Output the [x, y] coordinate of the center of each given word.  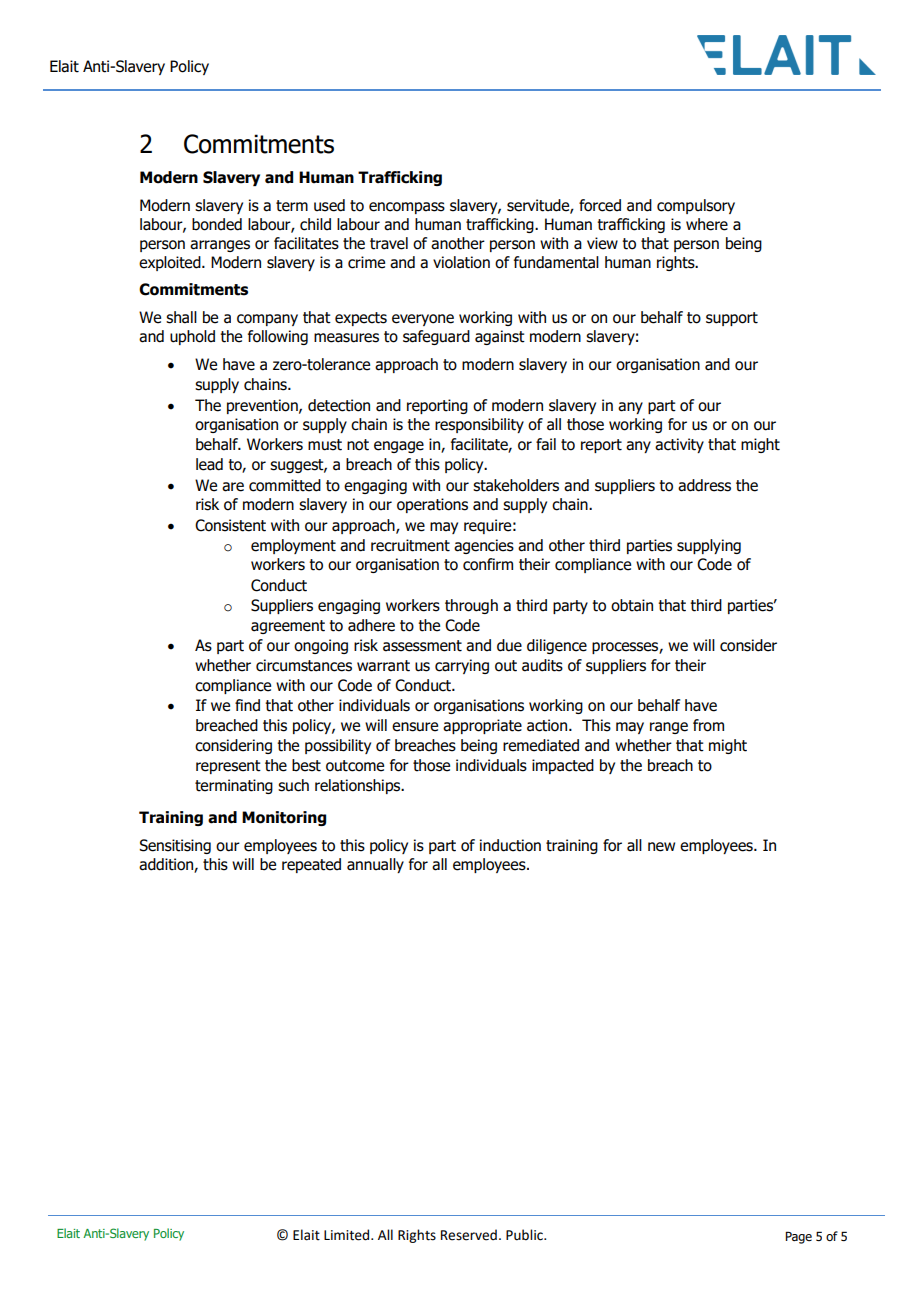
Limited [348, 1235]
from [708, 725]
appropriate [482, 726]
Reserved [469, 1235]
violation [461, 262]
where [707, 224]
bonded [217, 224]
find [247, 705]
